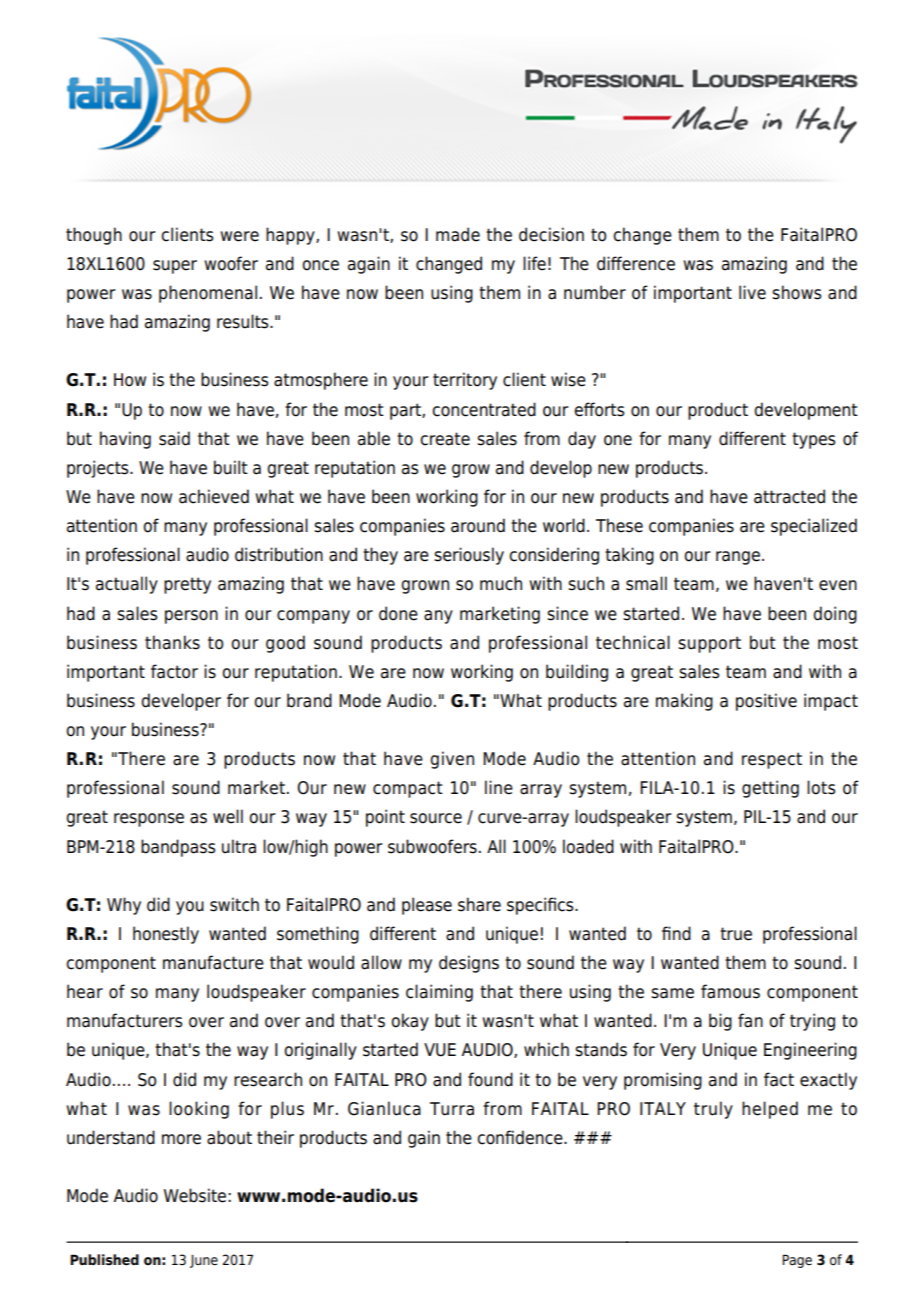 The image size is (924, 1308). Describe the element at coordinates (772, 760) in the screenshot. I see `respect` at that location.
